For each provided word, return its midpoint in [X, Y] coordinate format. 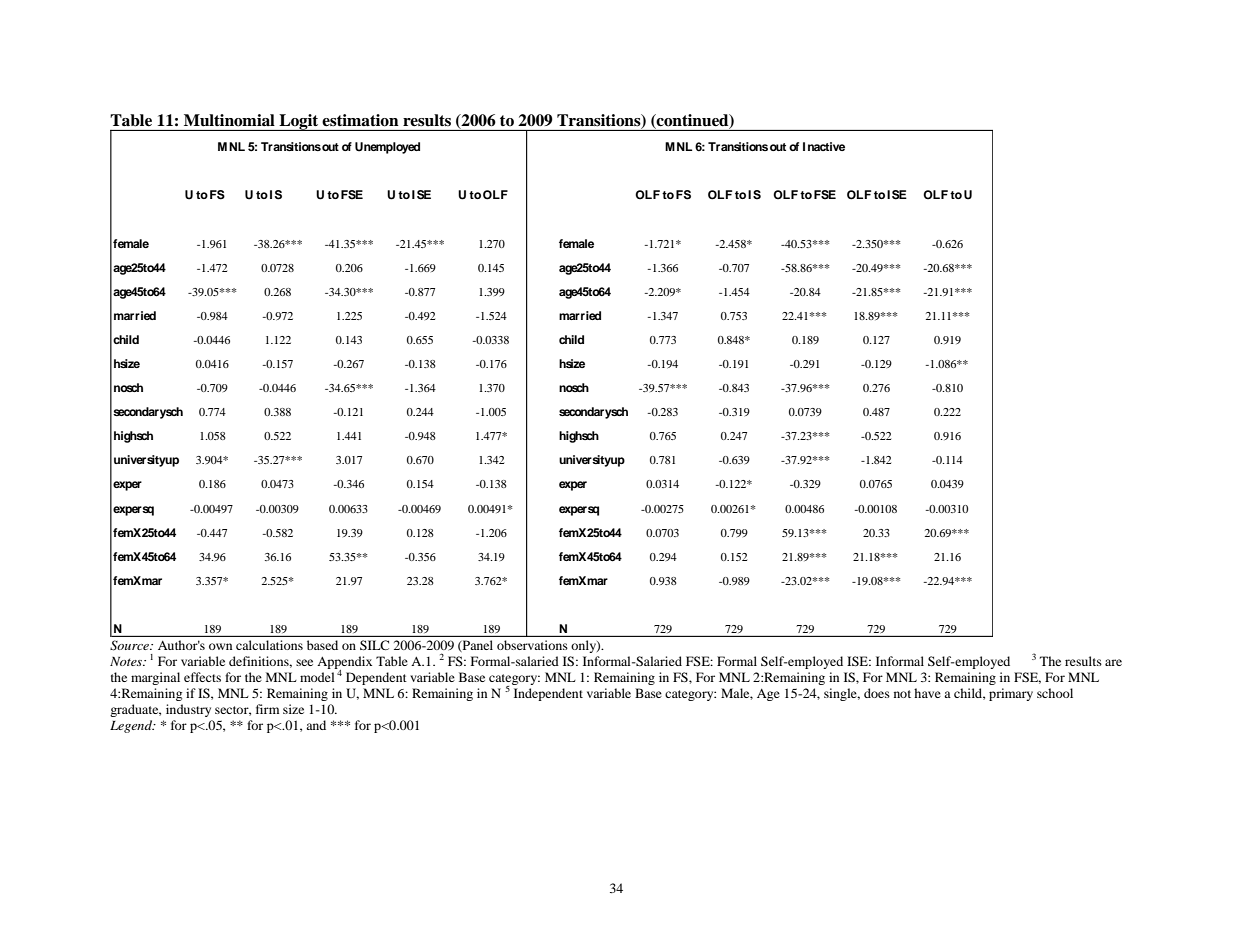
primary [1011, 694]
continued [692, 121]
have [927, 693]
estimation [360, 120]
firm [267, 709]
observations [532, 645]
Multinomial [229, 120]
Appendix [344, 663]
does [877, 693]
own [220, 646]
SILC [374, 645]
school [1055, 693]
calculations [269, 645]
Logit [299, 122]
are [1113, 662]
